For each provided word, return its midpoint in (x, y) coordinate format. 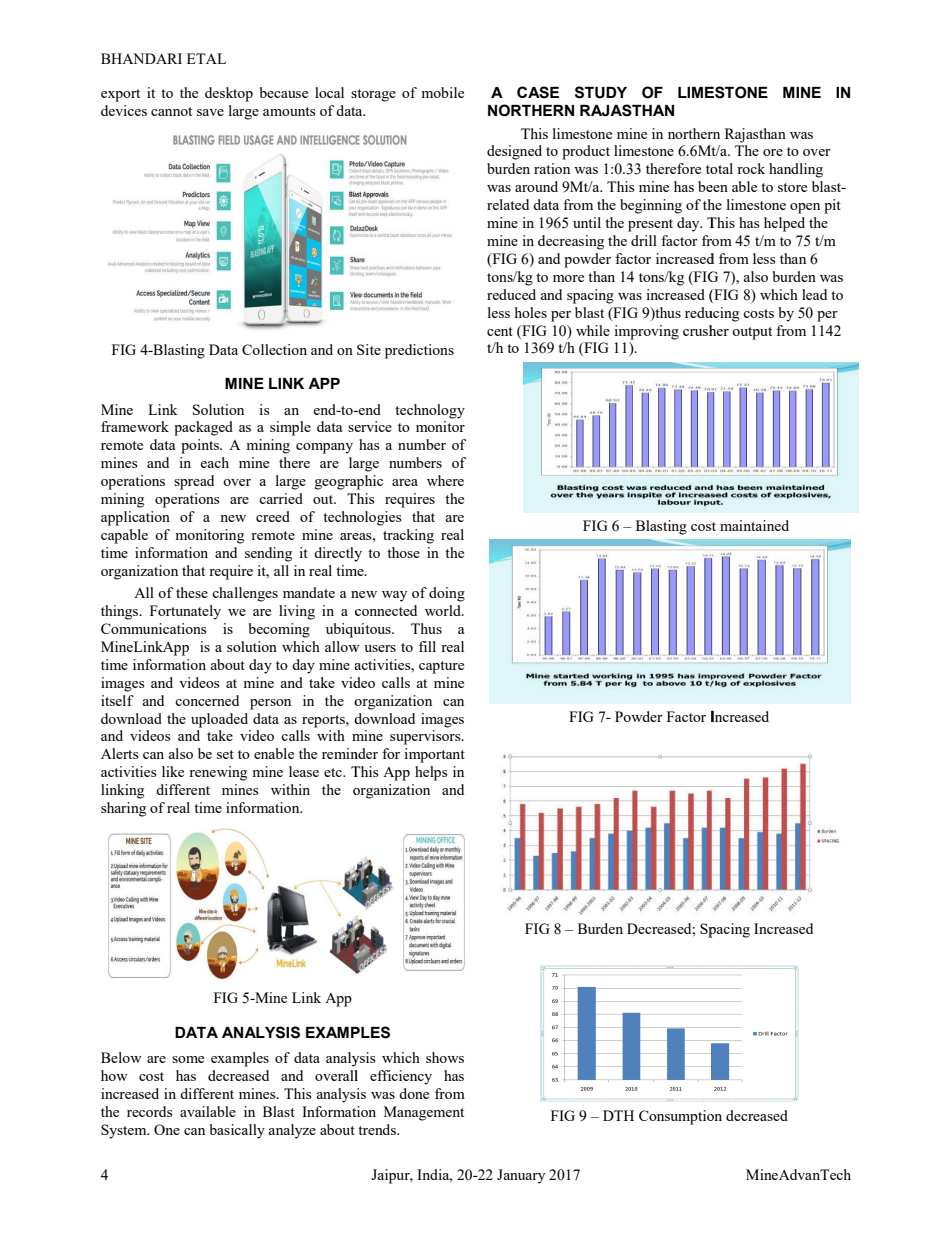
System (125, 1131)
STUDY (601, 92)
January (521, 1176)
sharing (123, 809)
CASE (538, 92)
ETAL (206, 58)
